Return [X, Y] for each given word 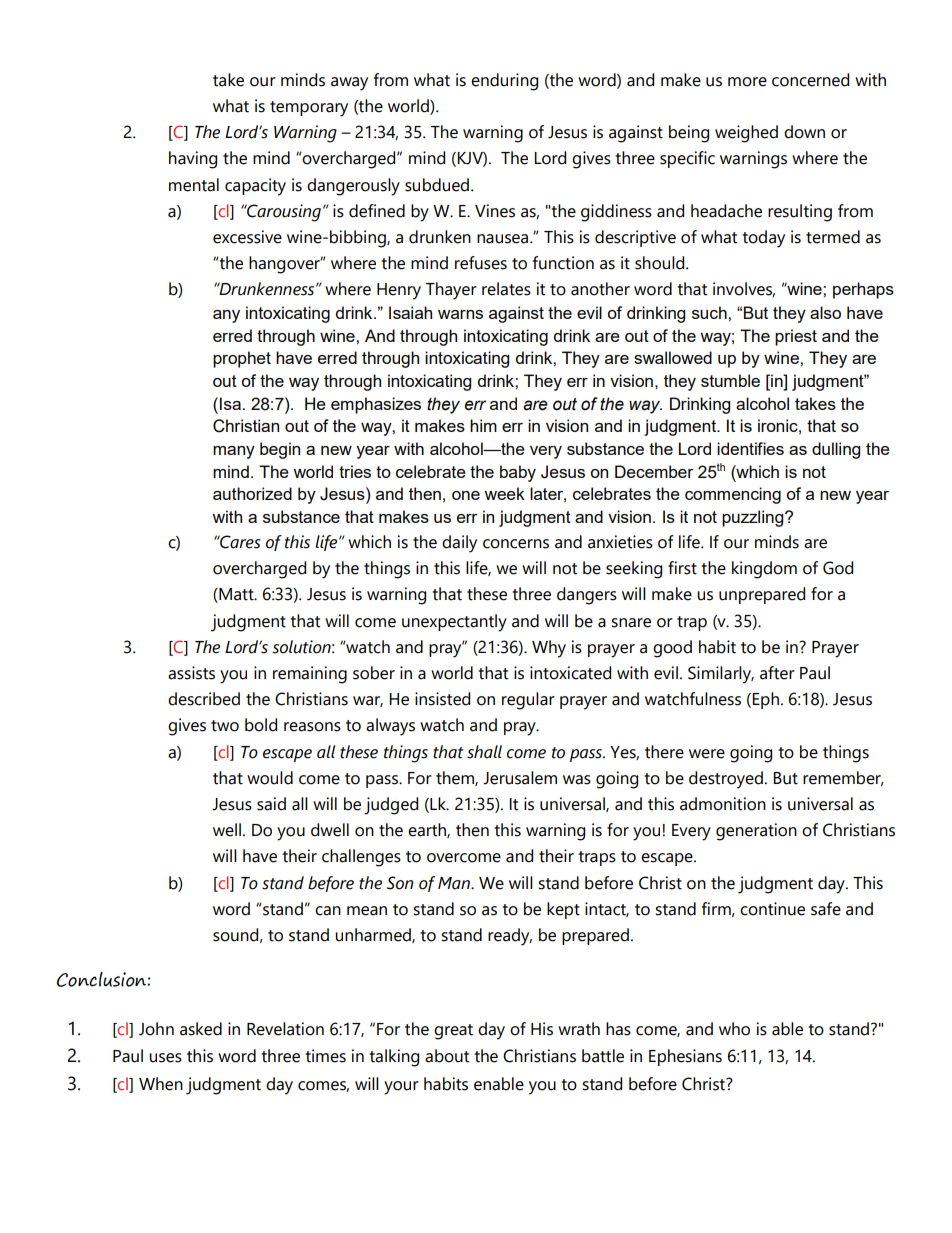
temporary [309, 109]
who [734, 1029]
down [804, 132]
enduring [504, 82]
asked [201, 1029]
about [447, 1056]
